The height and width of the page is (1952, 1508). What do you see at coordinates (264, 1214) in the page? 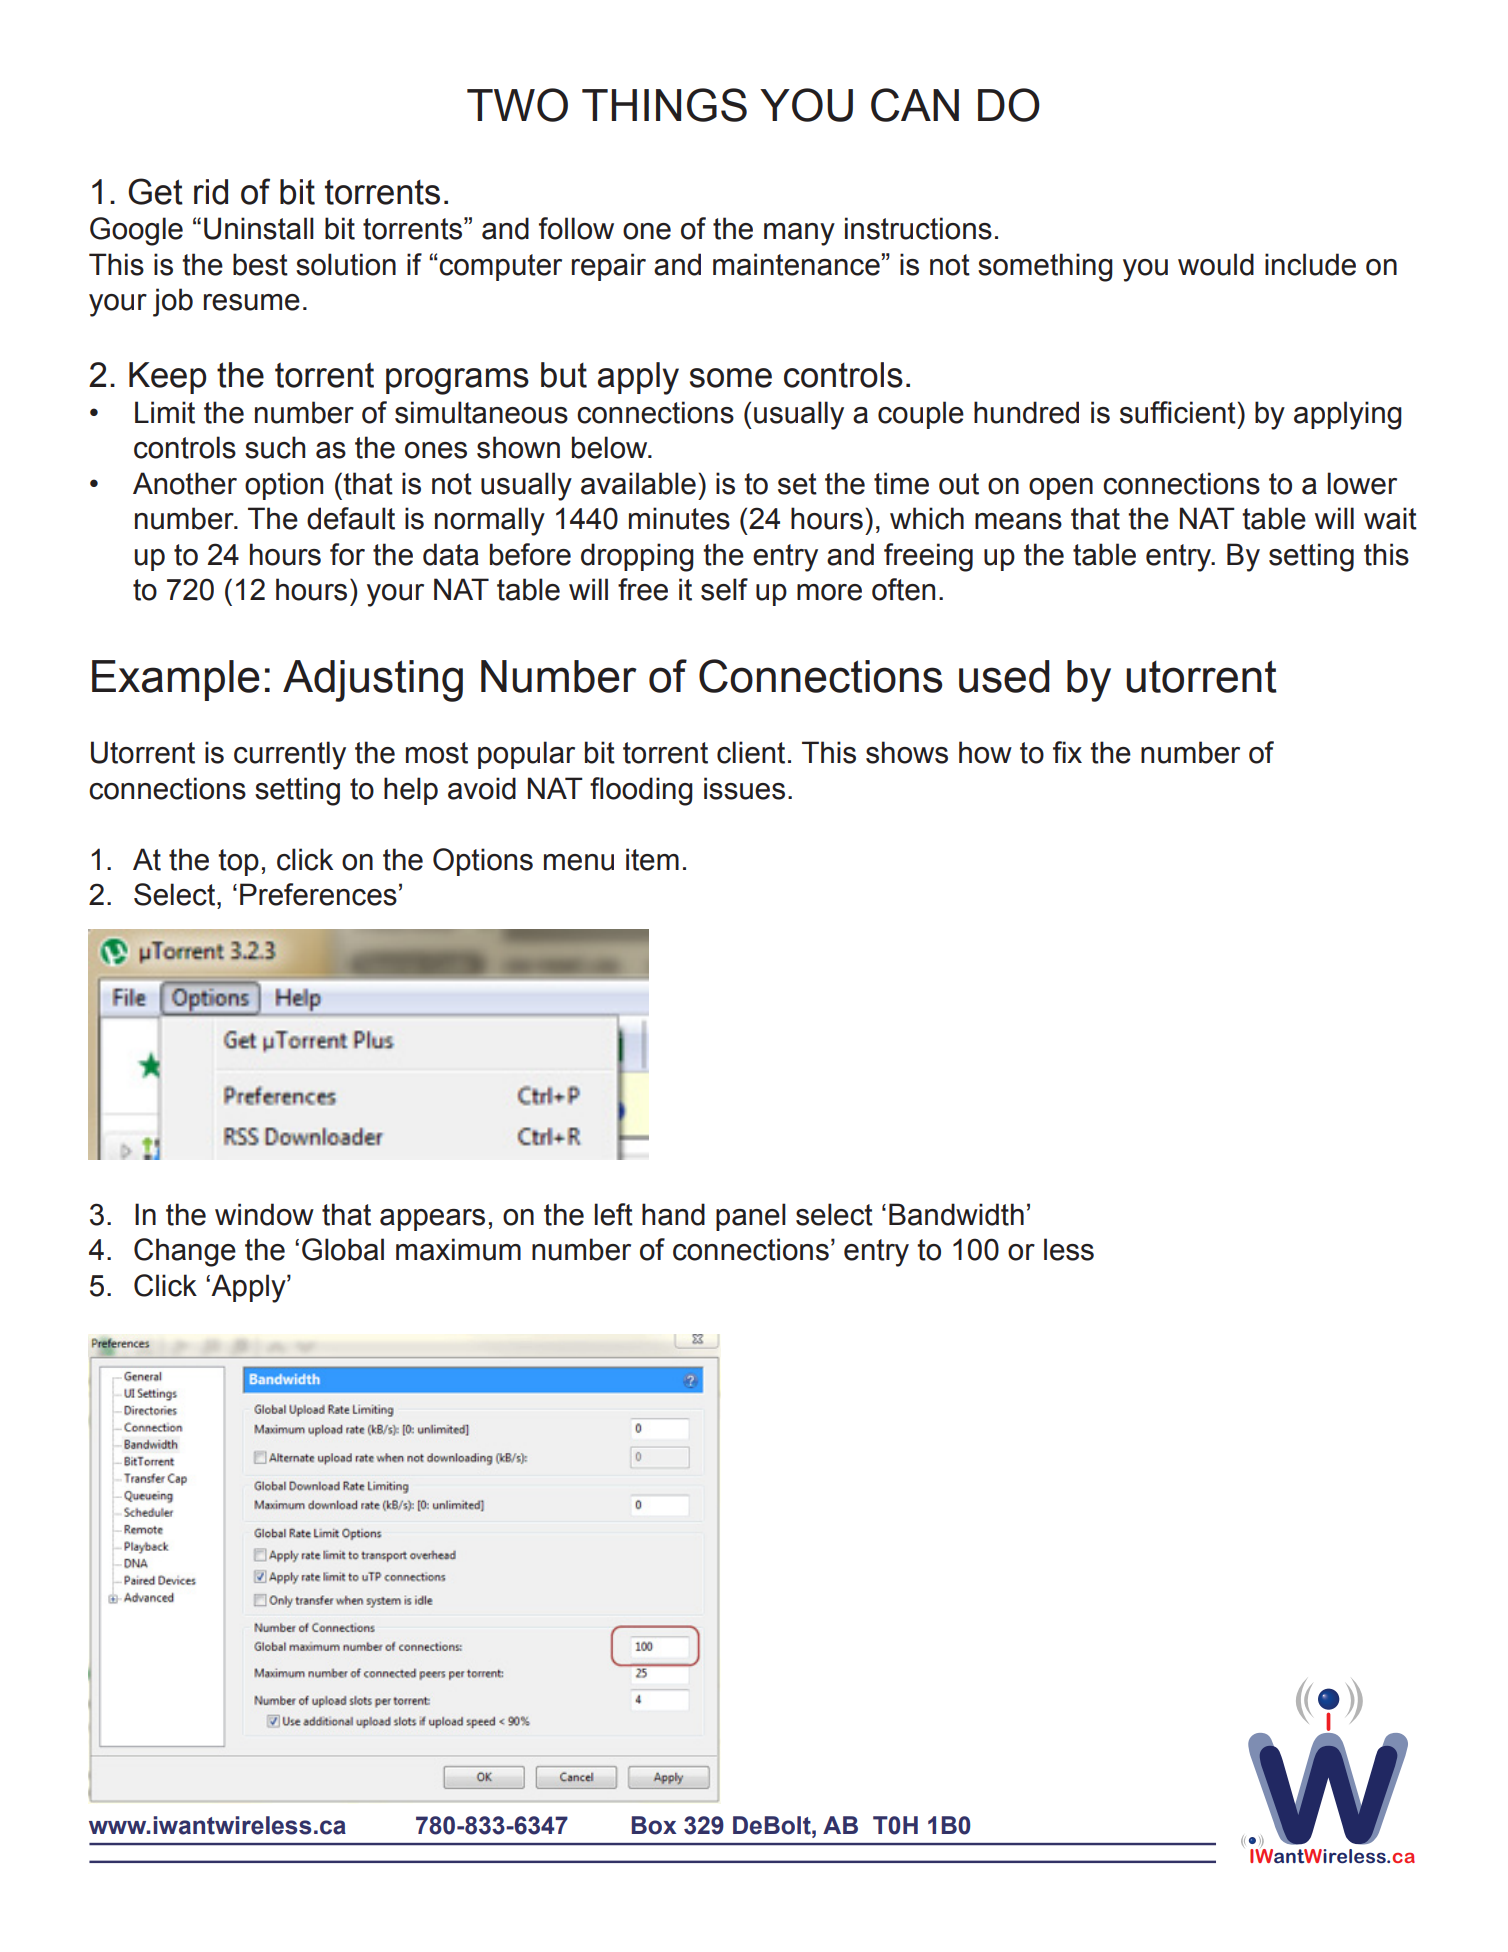
I see `window` at bounding box center [264, 1214].
